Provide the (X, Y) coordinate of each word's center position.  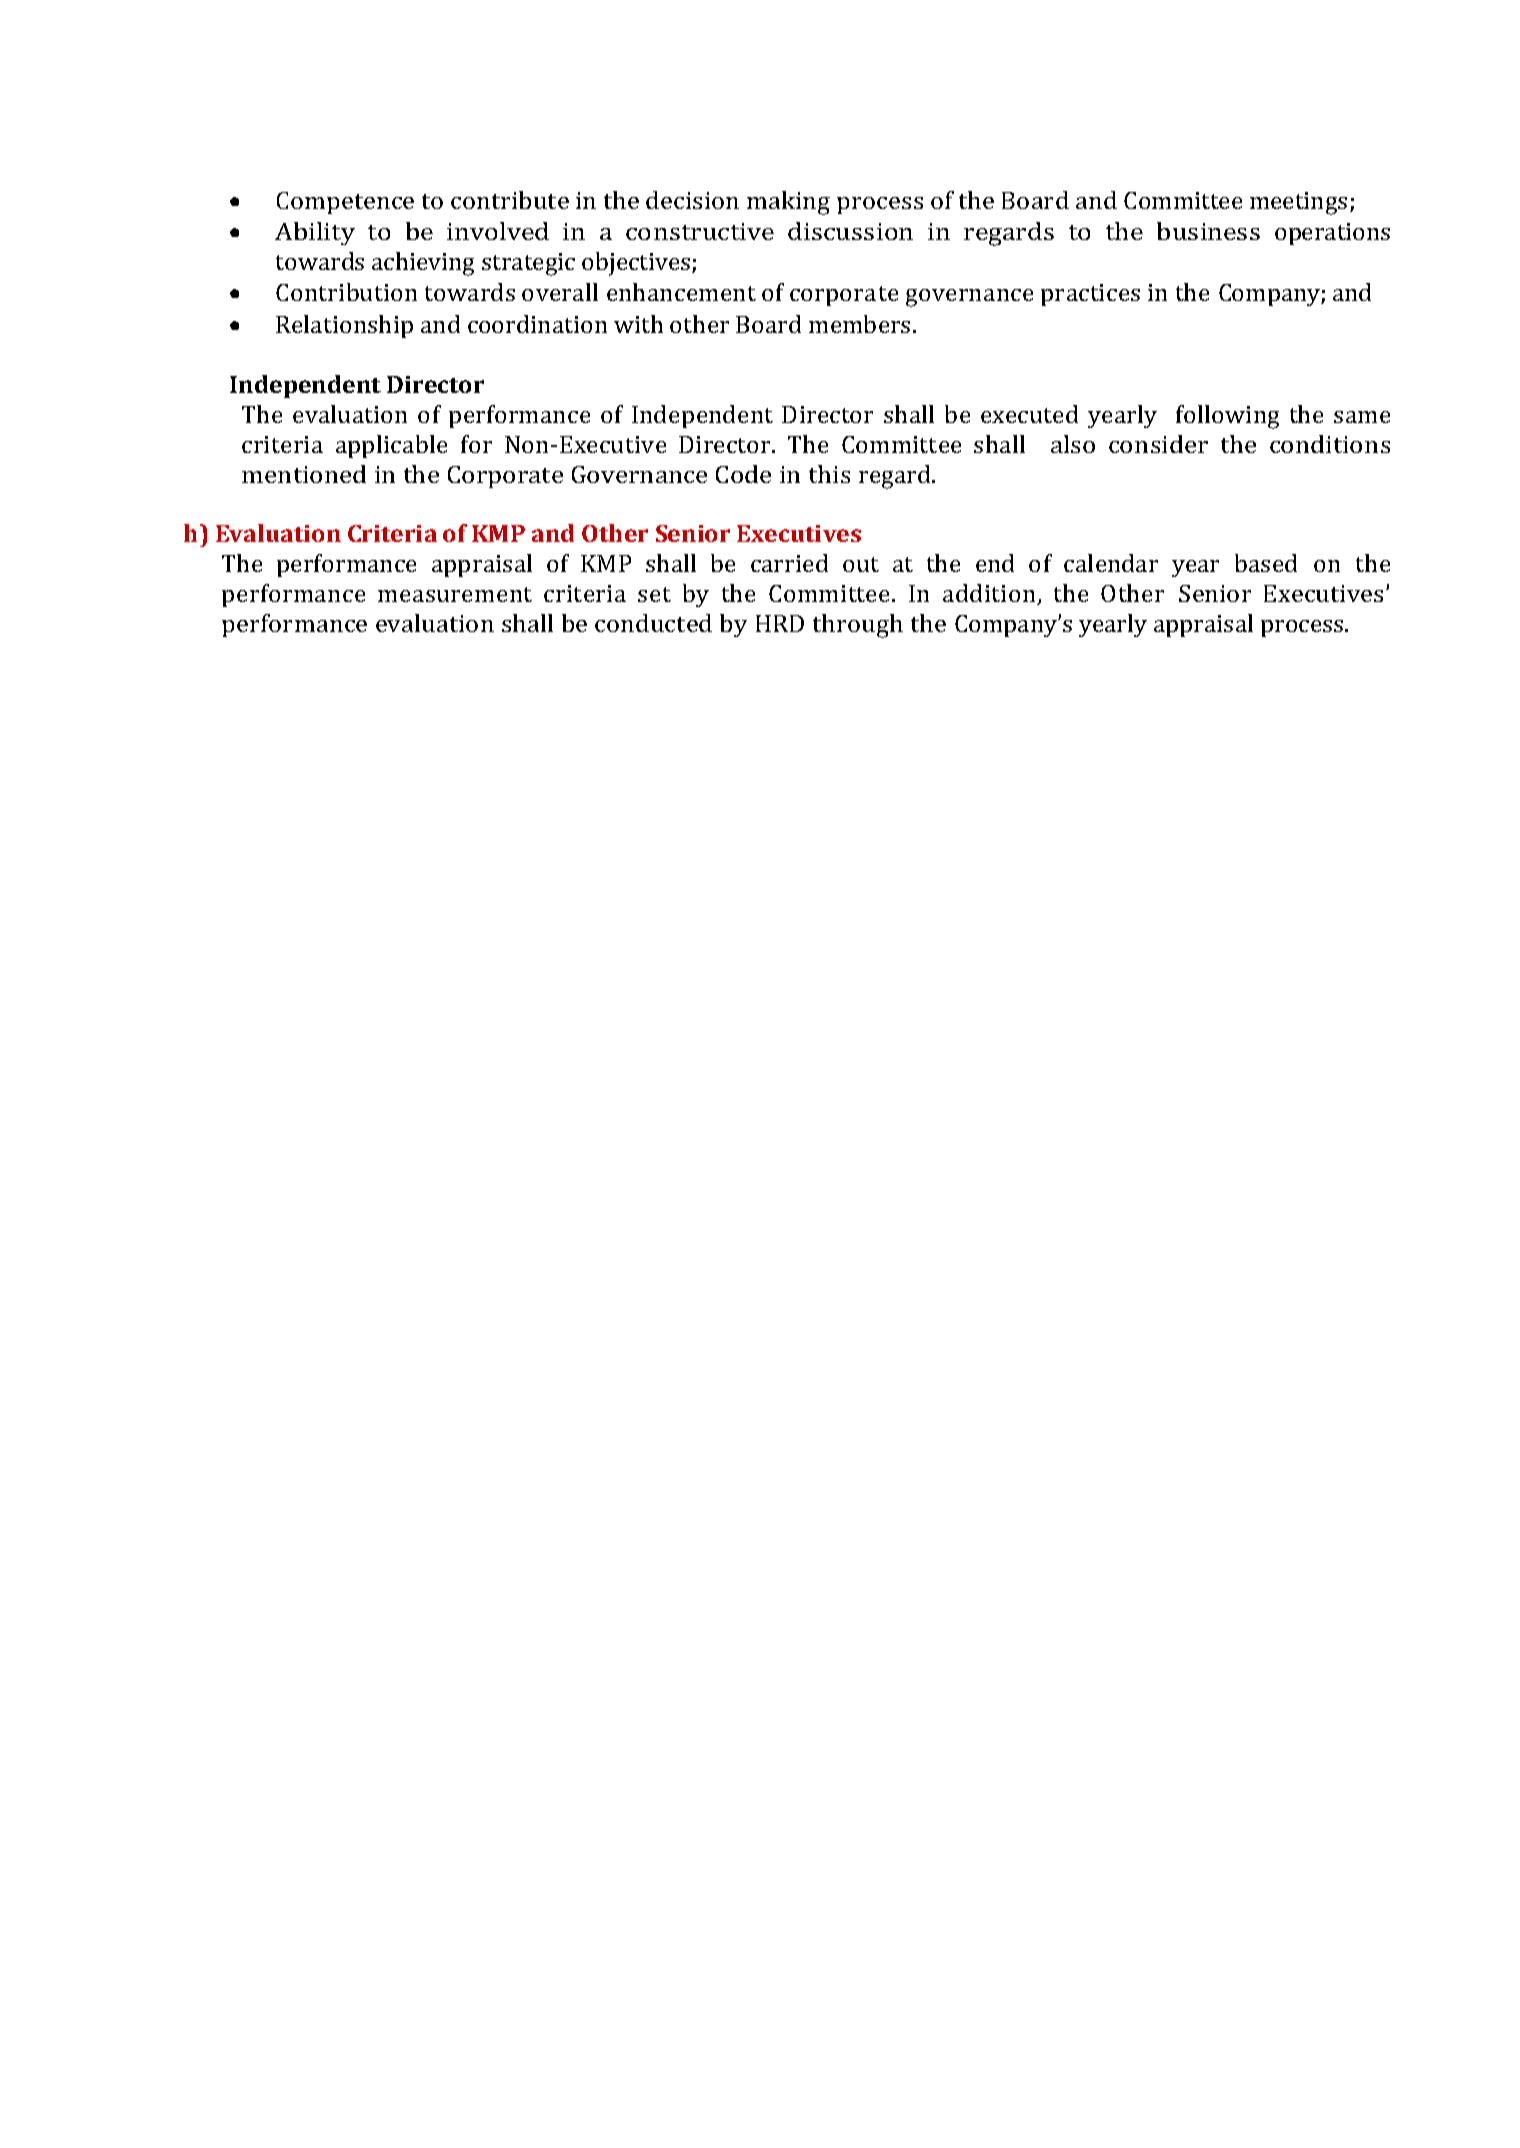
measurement (455, 594)
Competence (345, 203)
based (1266, 563)
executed (1029, 414)
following (1227, 417)
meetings (1298, 203)
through (858, 626)
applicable (391, 446)
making (788, 203)
